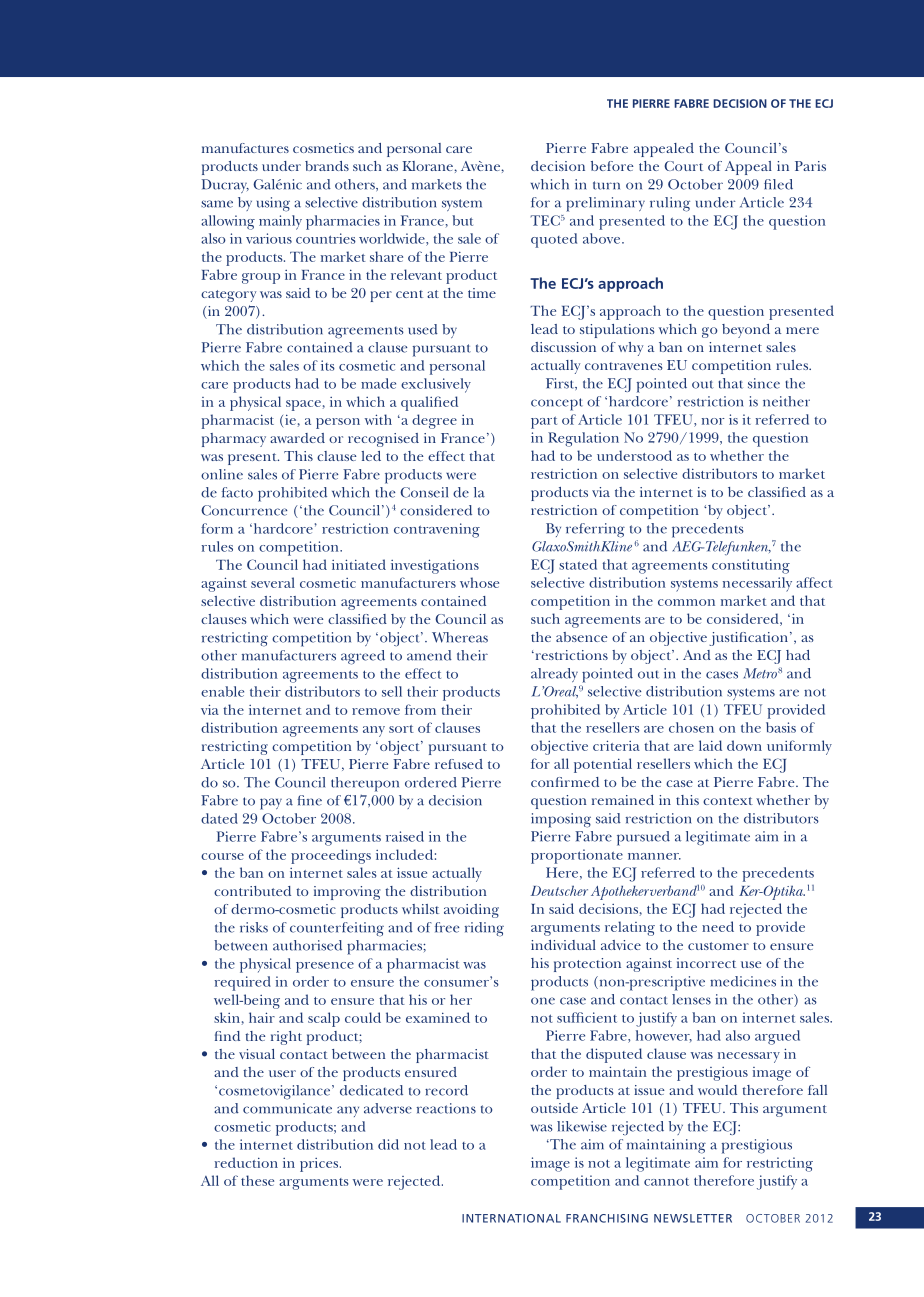 This screenshot has height=1297, width=924. Describe the element at coordinates (222, 691) in the screenshot. I see `enable` at that location.
